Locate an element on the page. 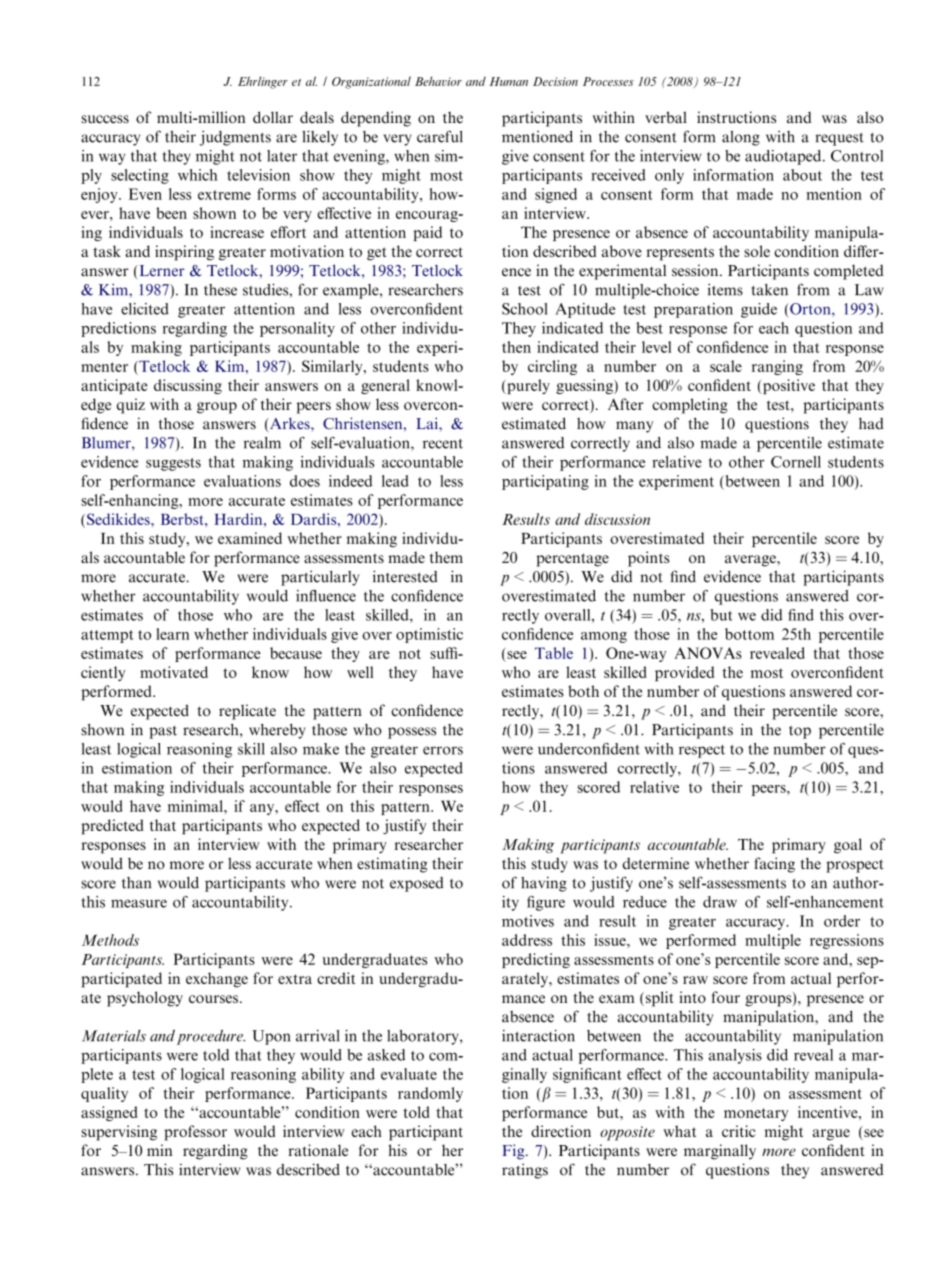 The width and height of the image is (952, 1270). suggests is located at coordinates (173, 464).
